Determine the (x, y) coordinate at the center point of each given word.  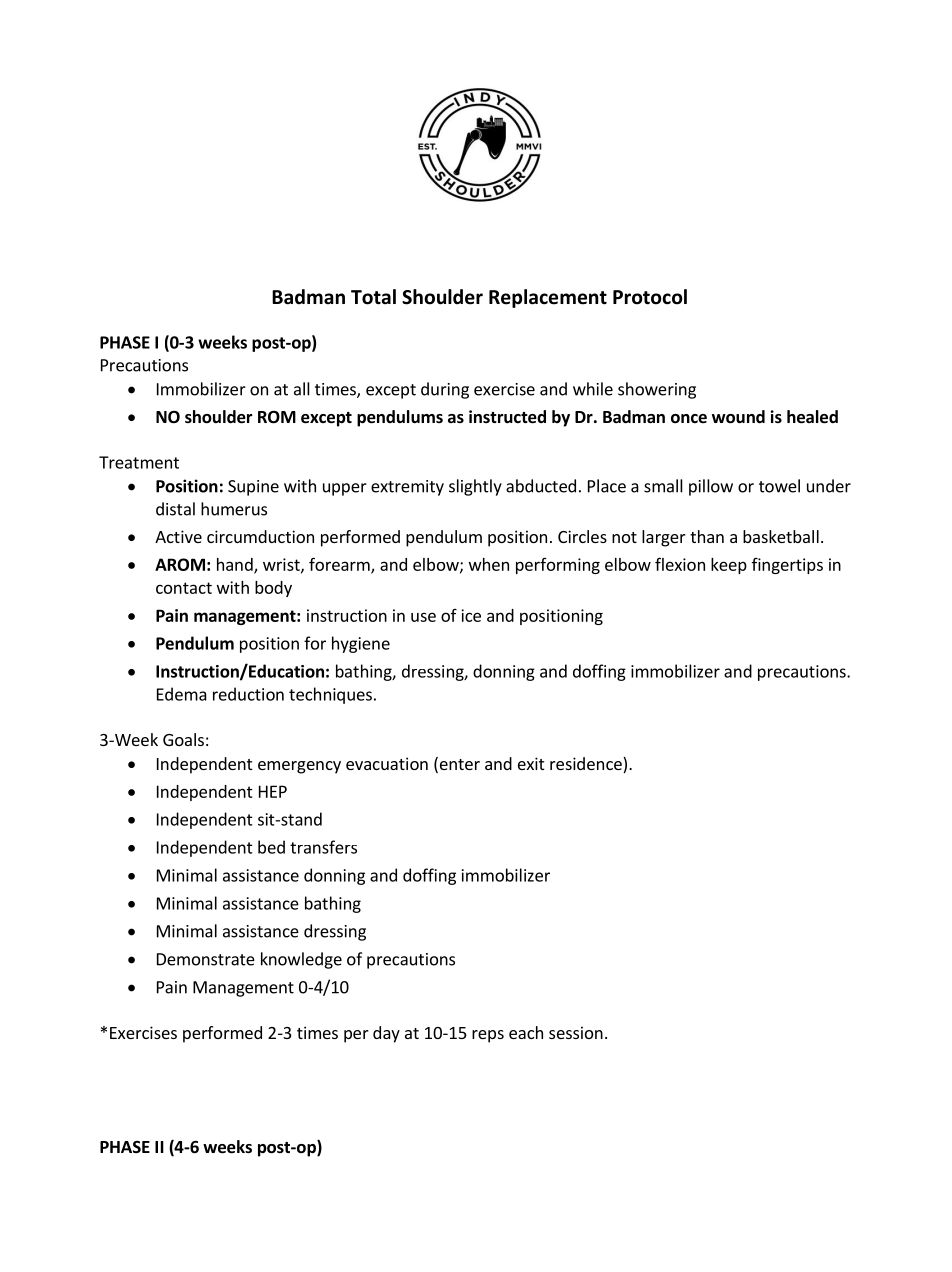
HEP (273, 791)
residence (587, 765)
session (576, 1032)
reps (488, 1036)
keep (729, 566)
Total (373, 297)
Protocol (650, 297)
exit (531, 763)
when (489, 564)
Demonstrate (206, 959)
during (445, 390)
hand (236, 565)
